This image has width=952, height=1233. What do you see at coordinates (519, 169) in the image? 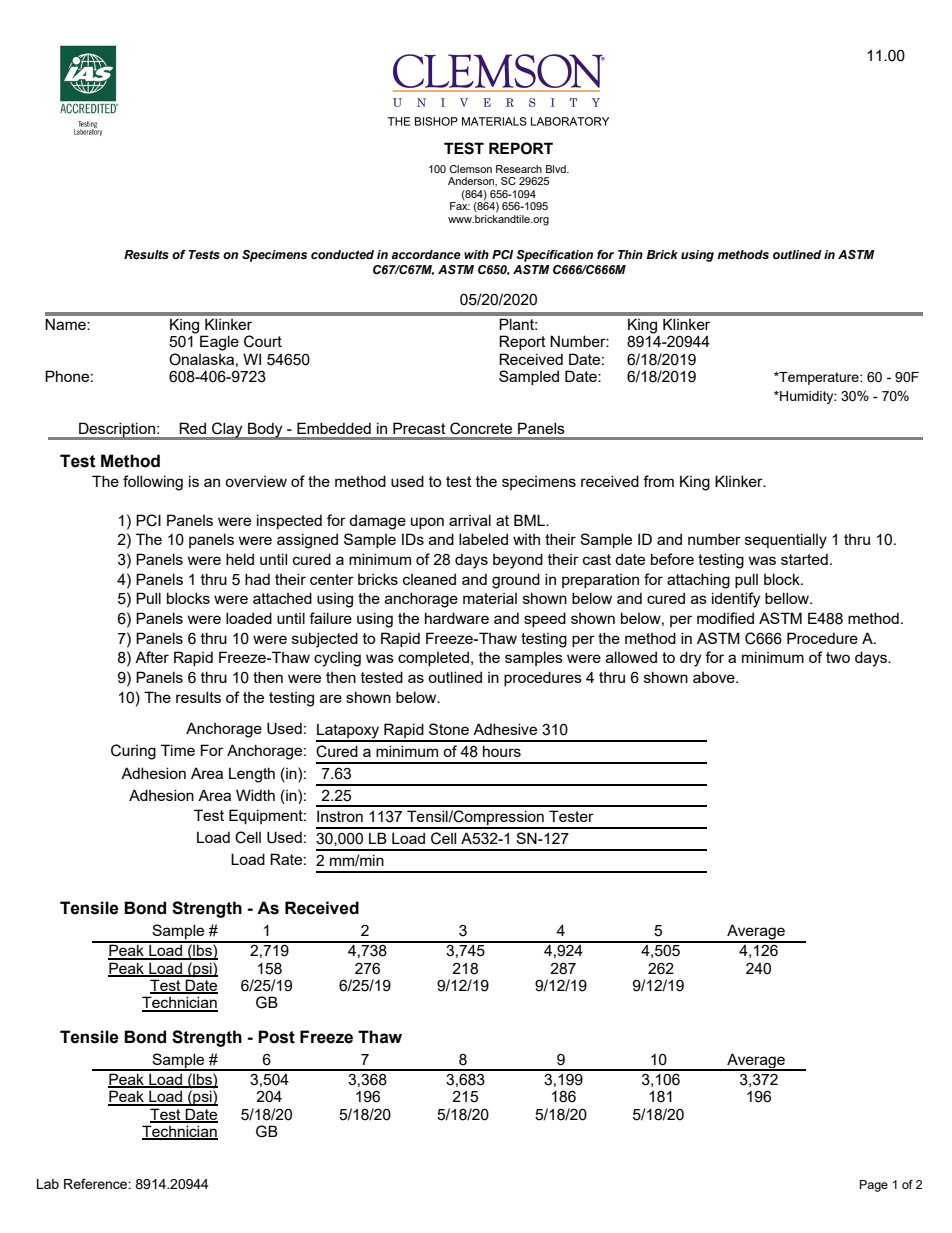
I see `Research` at bounding box center [519, 169].
